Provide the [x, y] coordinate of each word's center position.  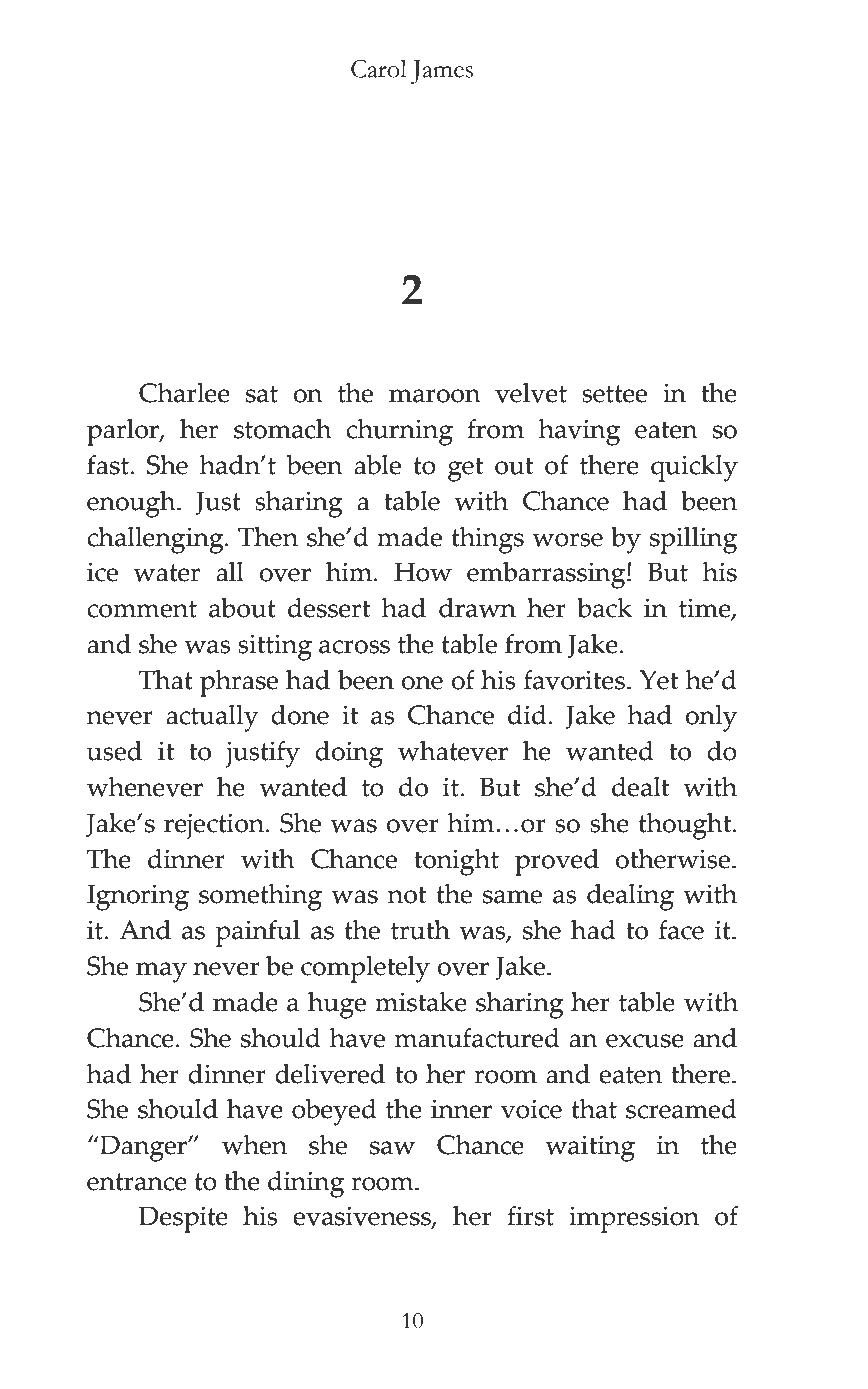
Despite [183, 1219]
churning [399, 432]
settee [614, 394]
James [441, 72]
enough [132, 504]
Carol [379, 68]
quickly [694, 468]
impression [634, 1219]
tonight [456, 862]
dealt [640, 787]
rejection [215, 826]
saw [392, 1148]
